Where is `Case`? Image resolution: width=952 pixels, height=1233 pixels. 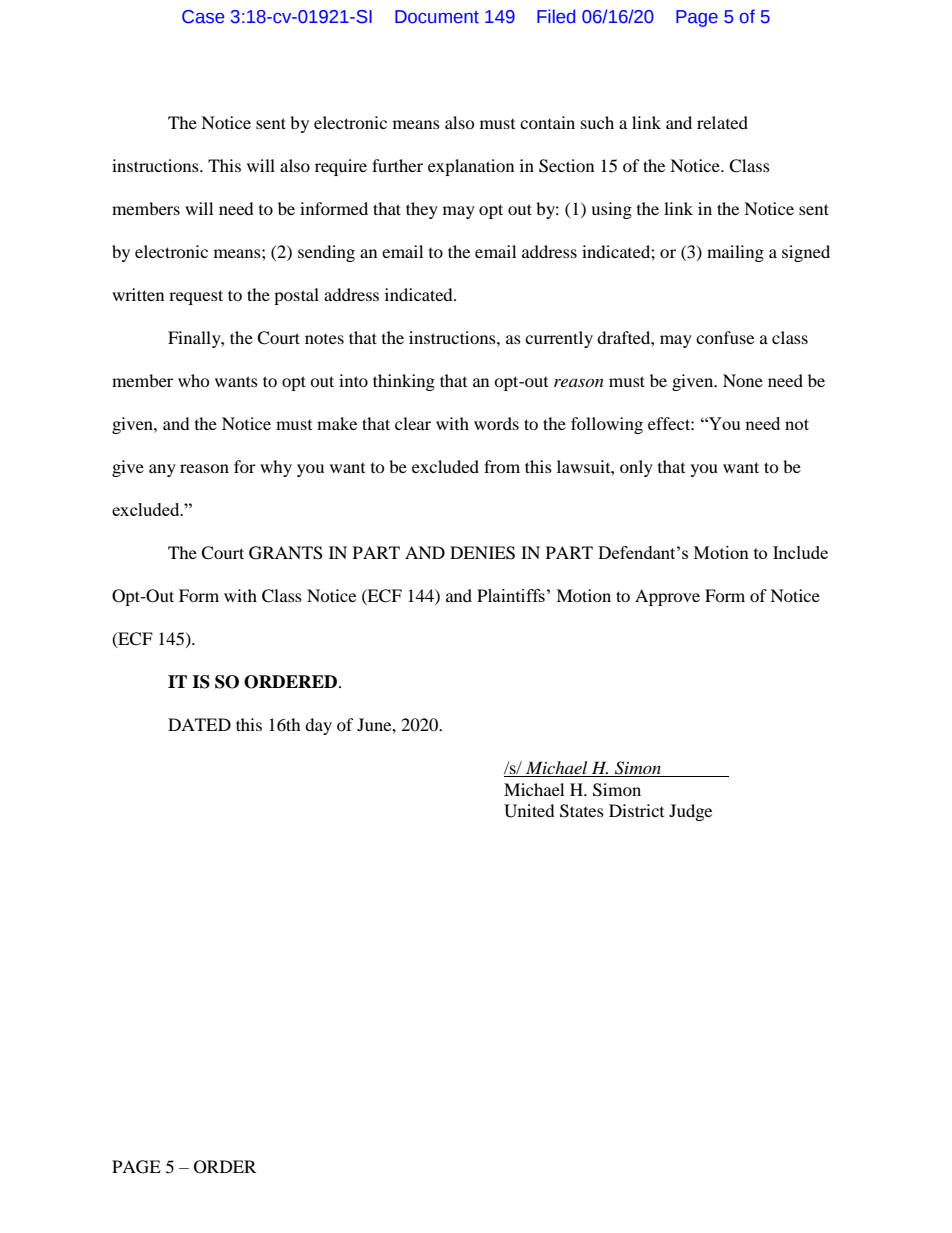
Case is located at coordinates (203, 17).
